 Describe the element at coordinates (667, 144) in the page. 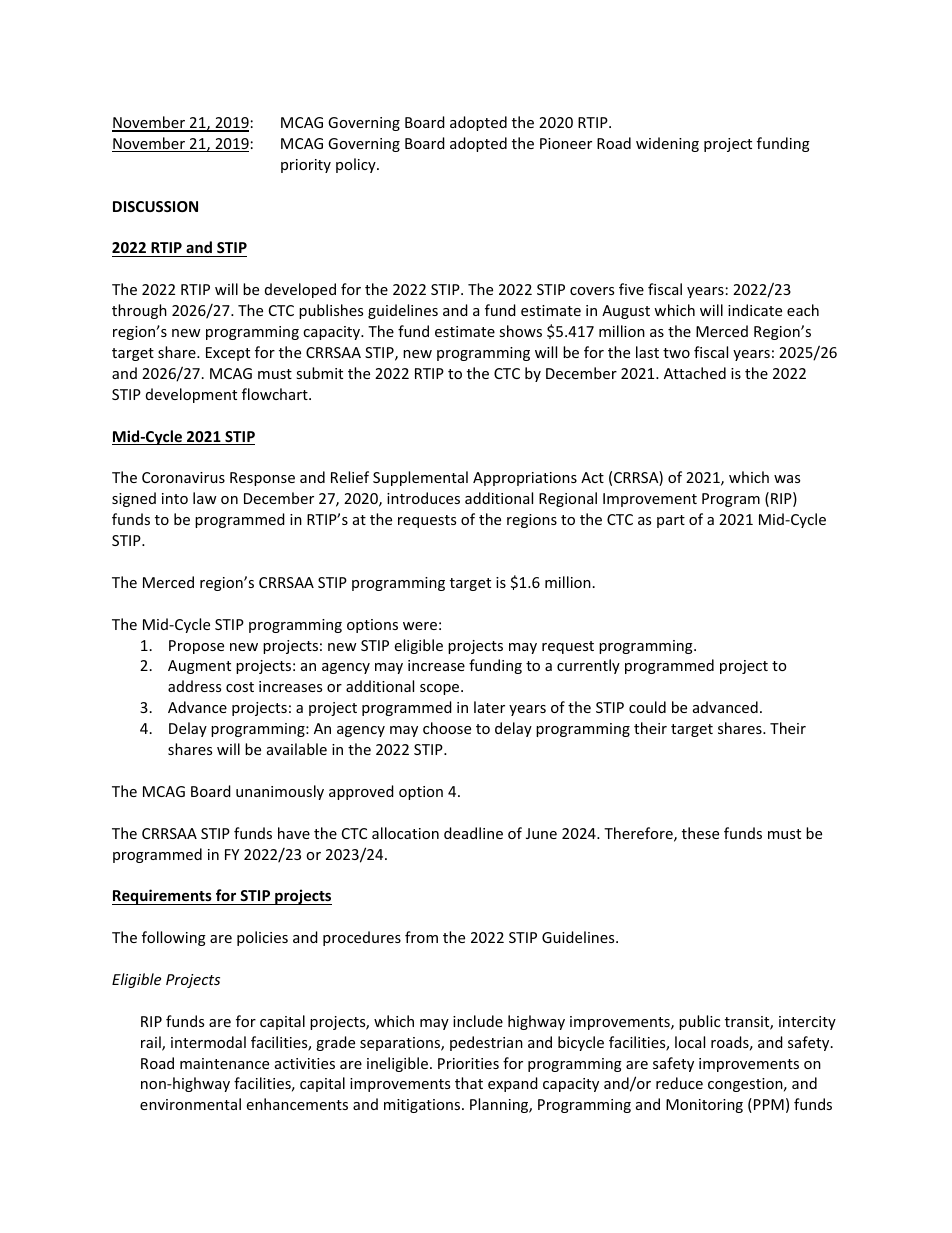

I see `widening` at that location.
